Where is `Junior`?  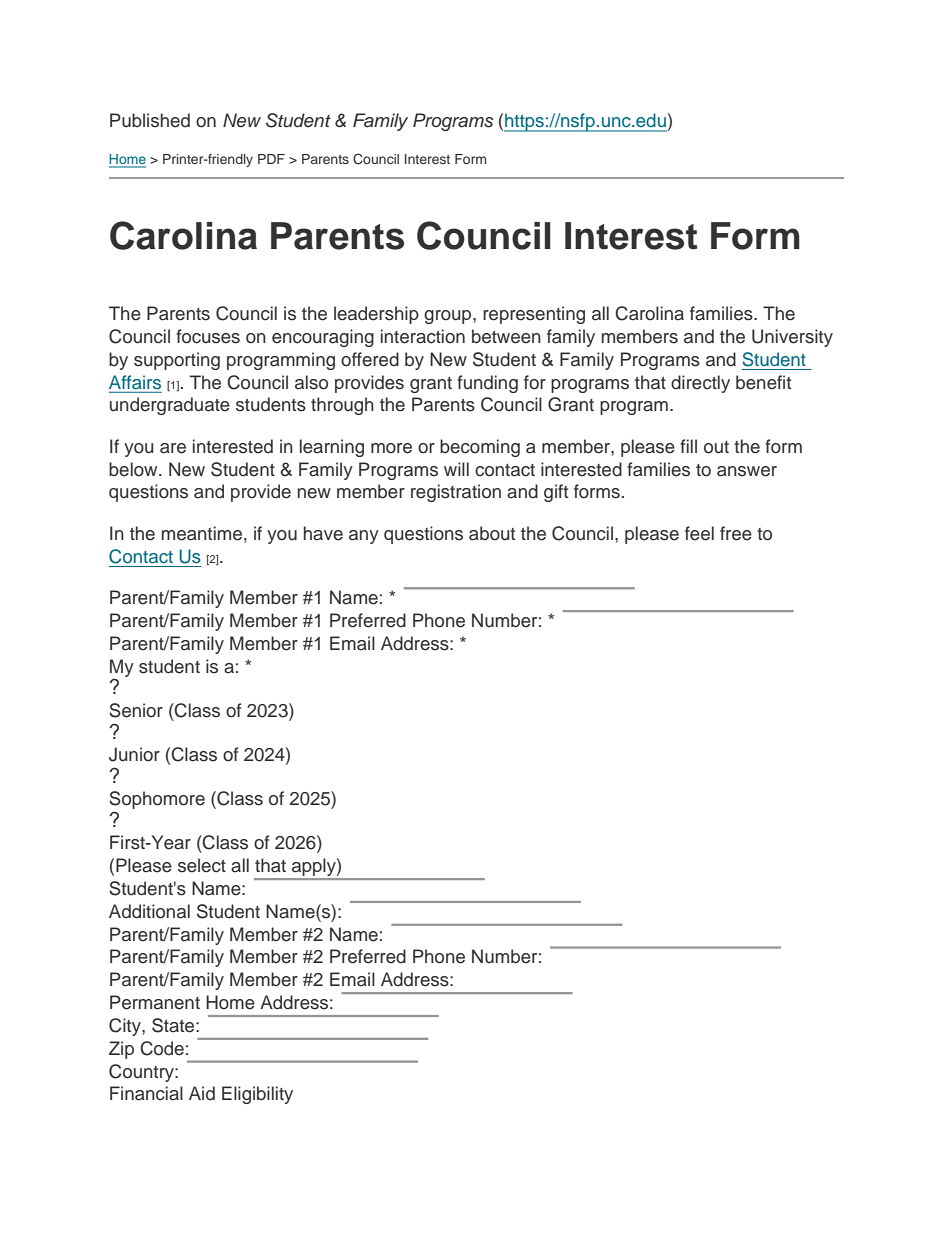
Junior is located at coordinates (134, 754).
